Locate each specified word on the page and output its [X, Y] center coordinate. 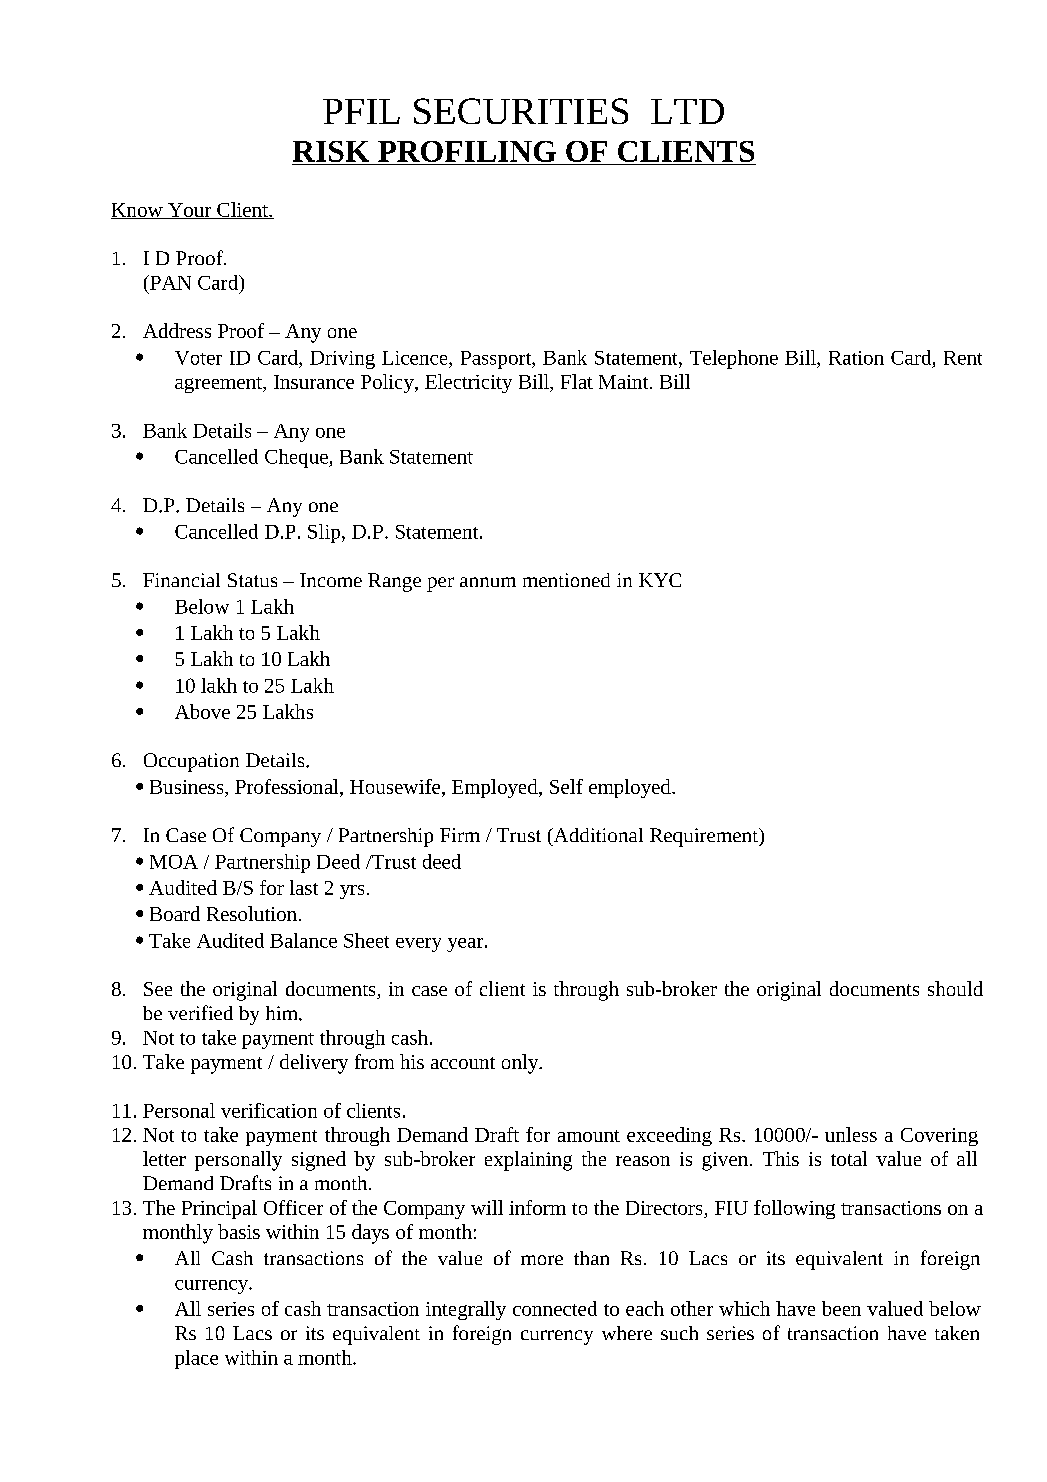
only [521, 1064]
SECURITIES [521, 111]
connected [555, 1308]
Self [566, 786]
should [955, 988]
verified [200, 1012]
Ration [856, 358]
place [196, 1359]
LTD [687, 111]
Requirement [705, 837]
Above [202, 711]
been [841, 1308]
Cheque [297, 458]
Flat [577, 381]
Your [190, 211]
